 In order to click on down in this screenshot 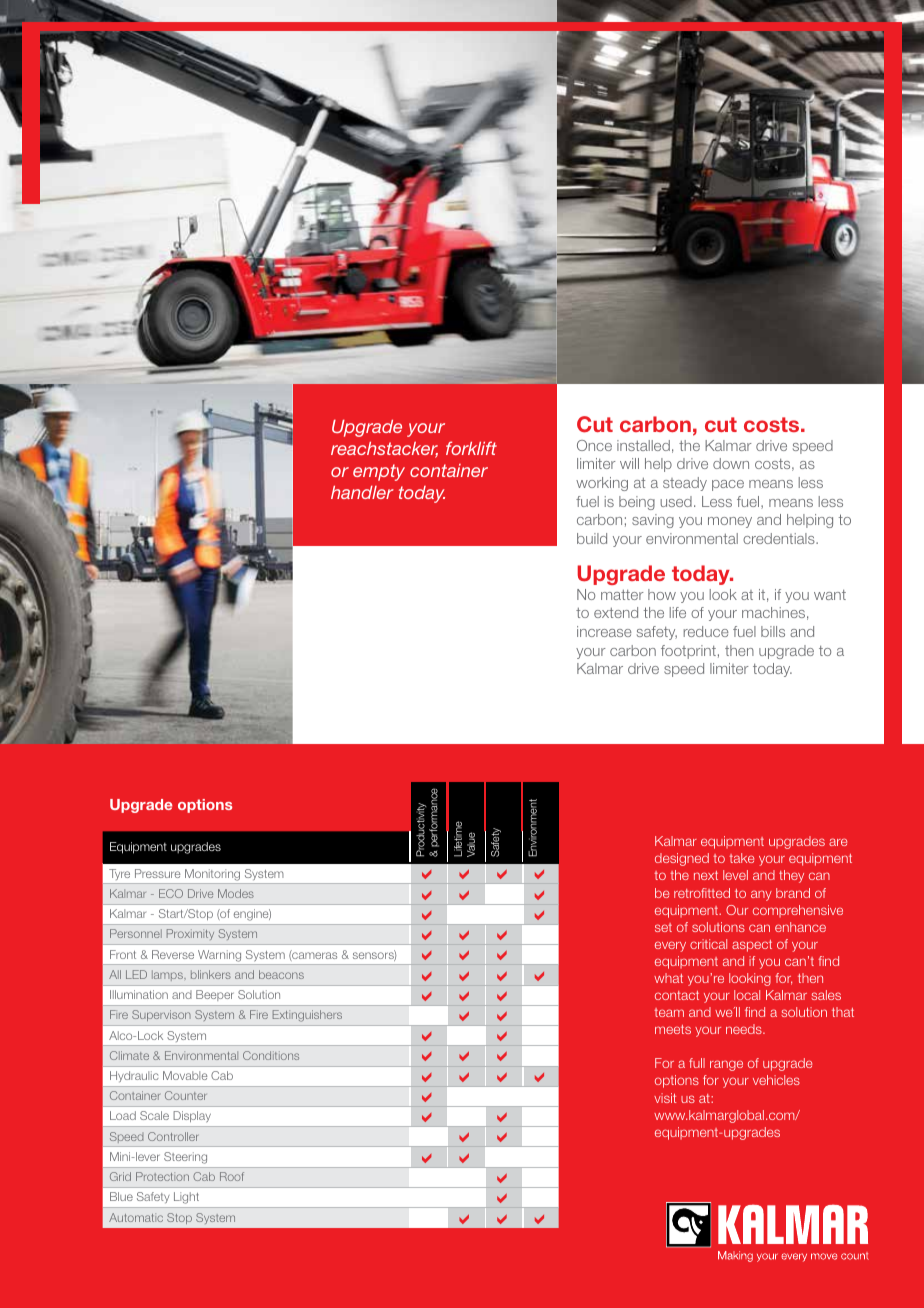, I will do `click(731, 463)`.
